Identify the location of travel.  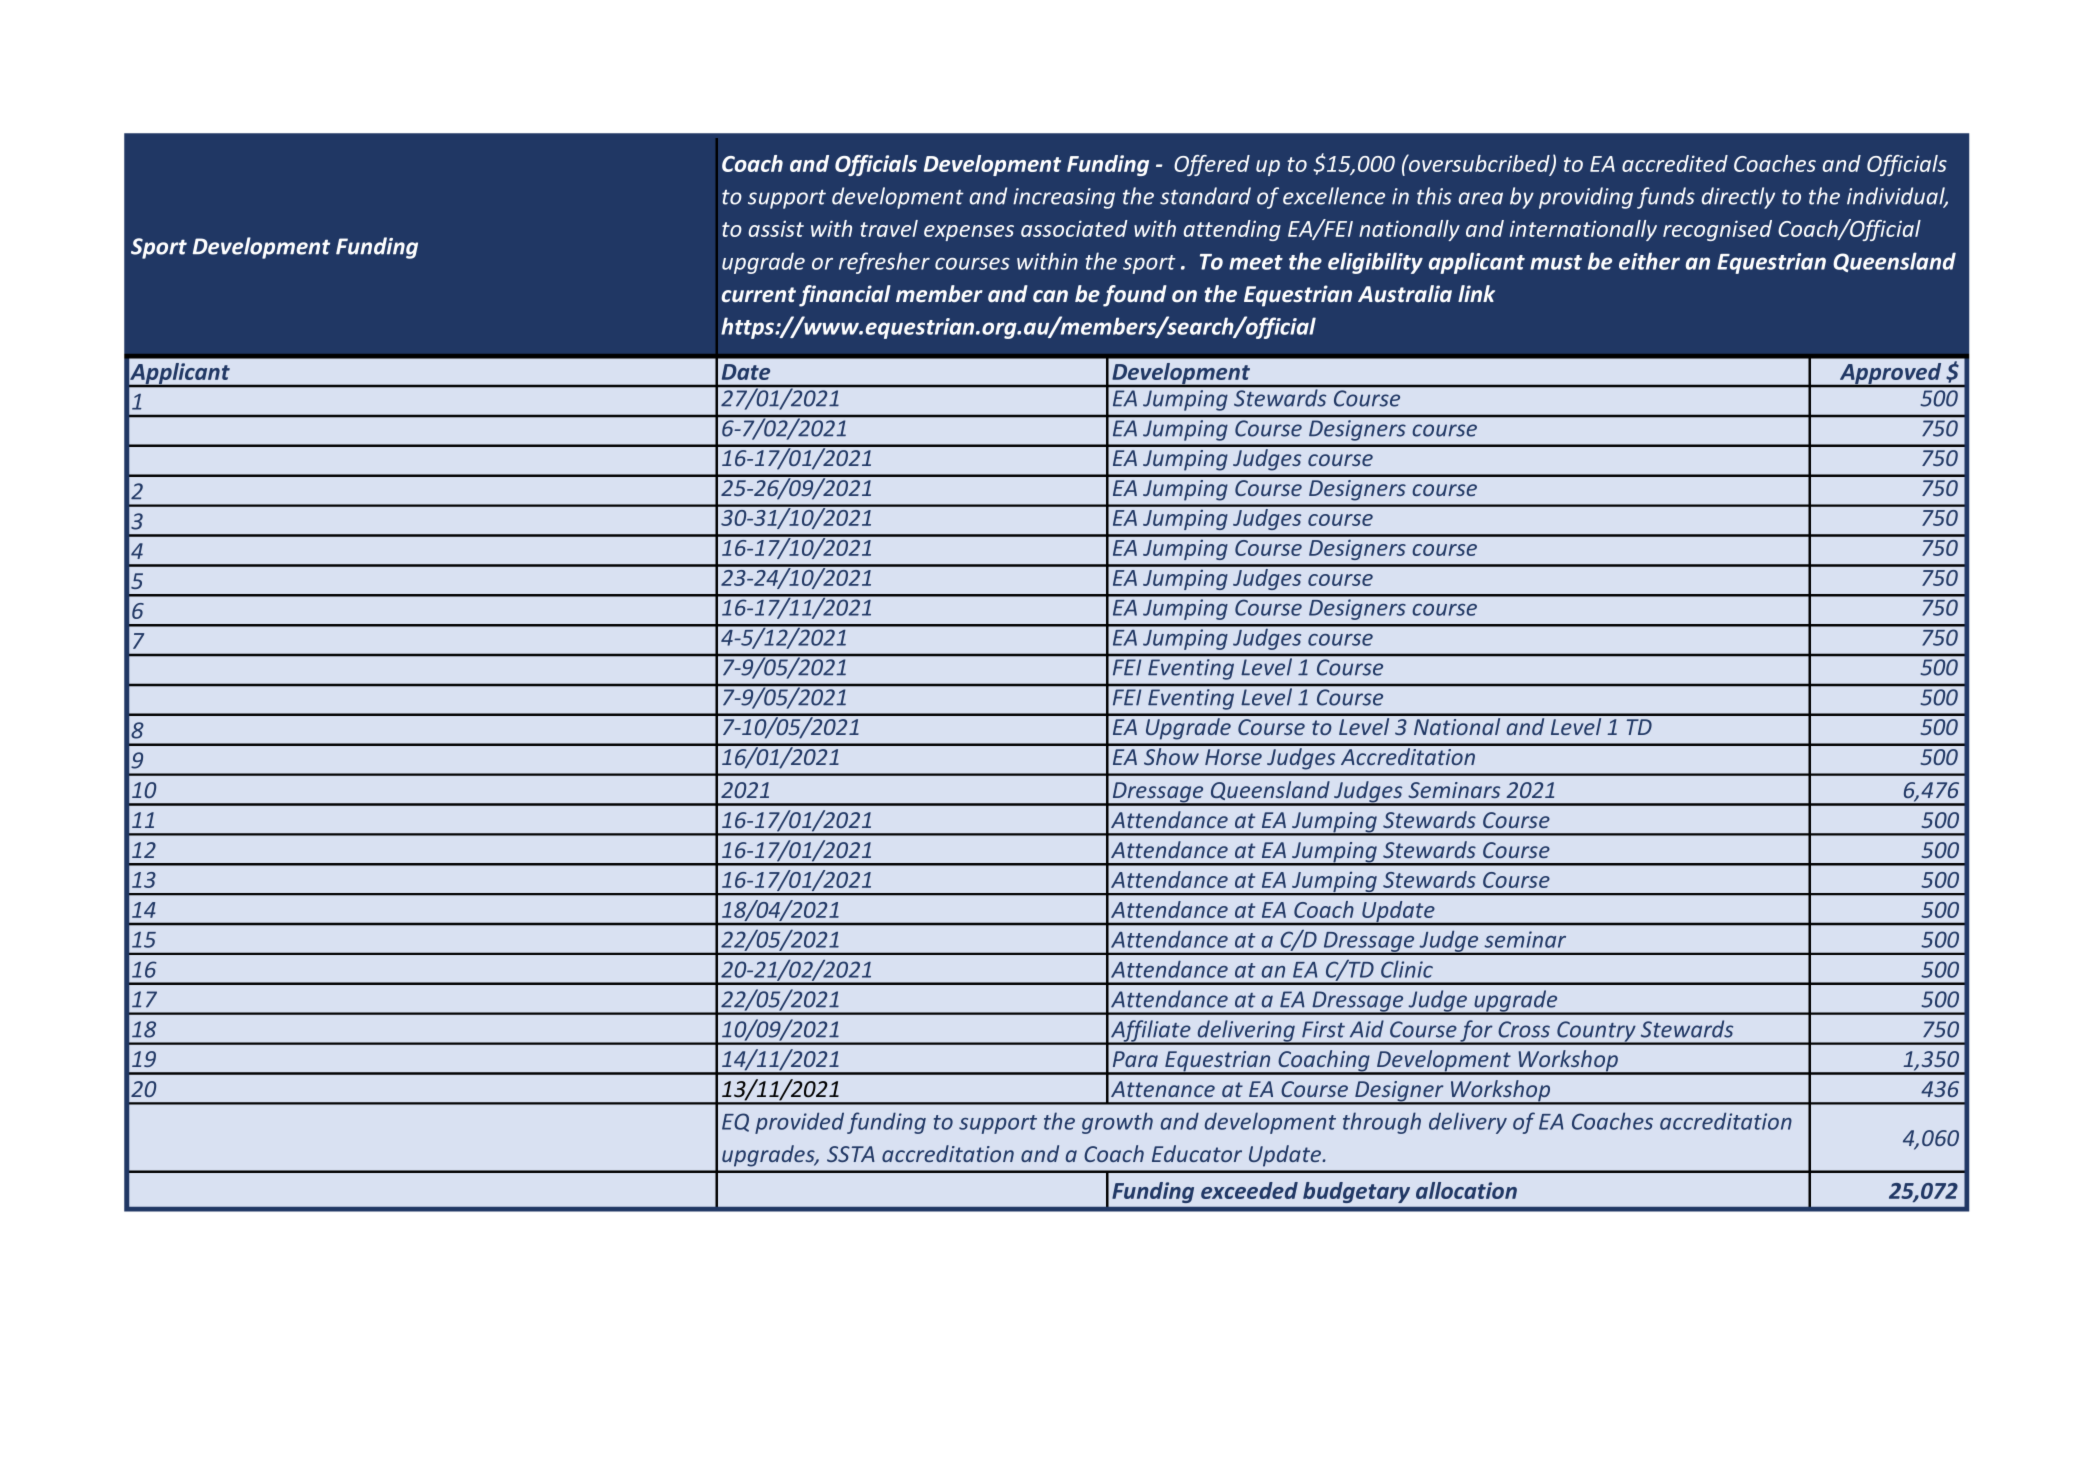
(889, 228).
